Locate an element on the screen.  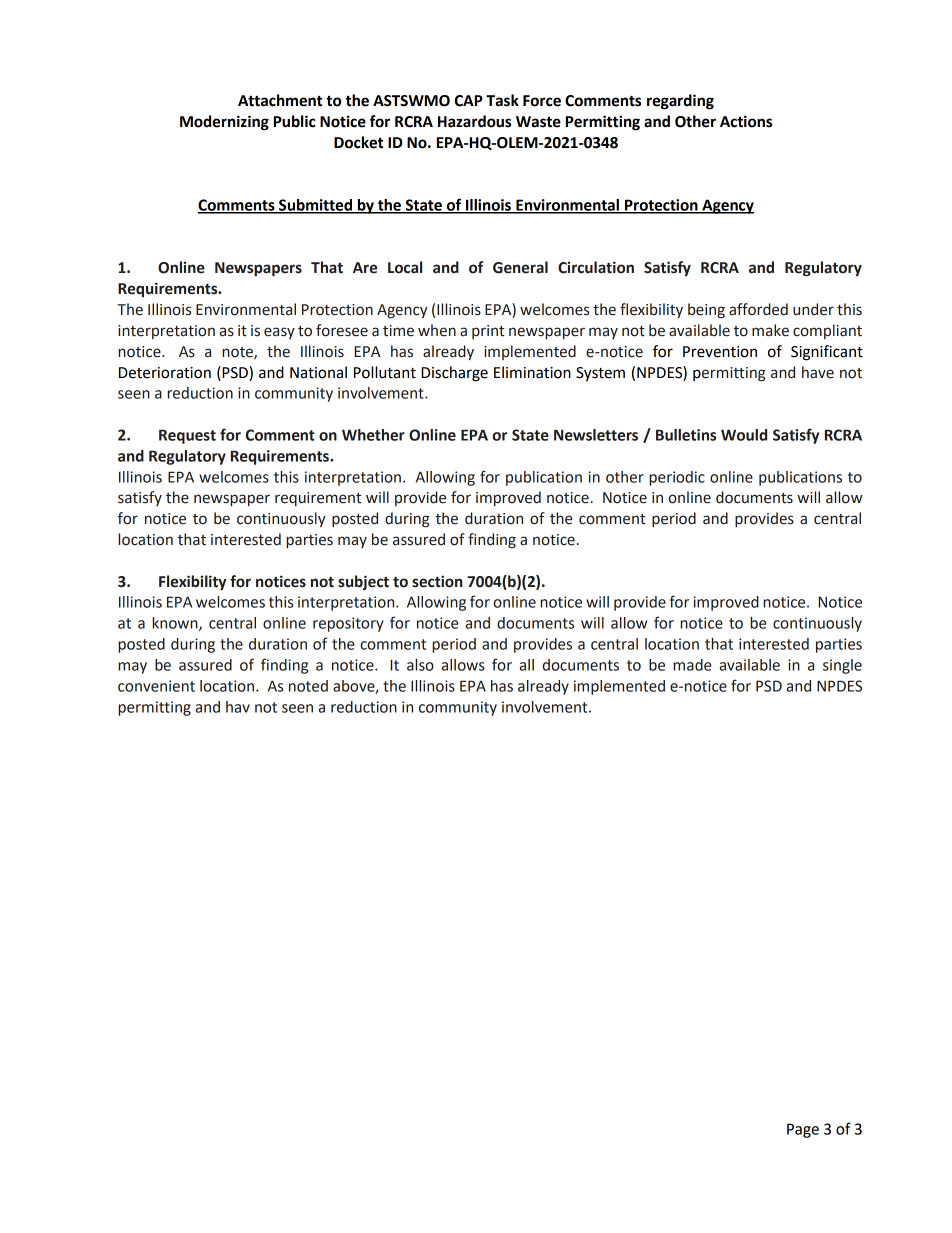
made is located at coordinates (692, 665).
